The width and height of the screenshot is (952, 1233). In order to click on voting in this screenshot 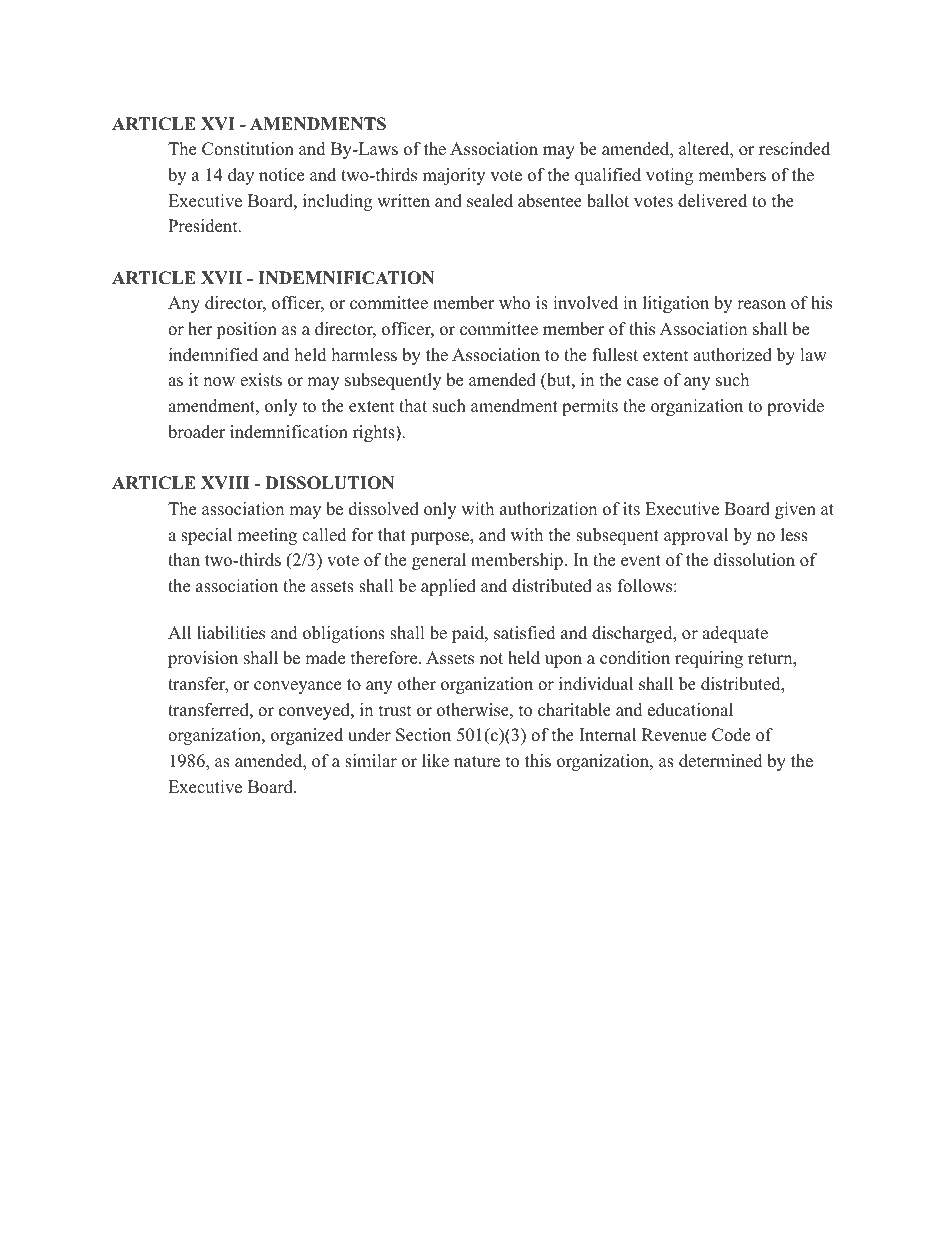, I will do `click(669, 176)`.
